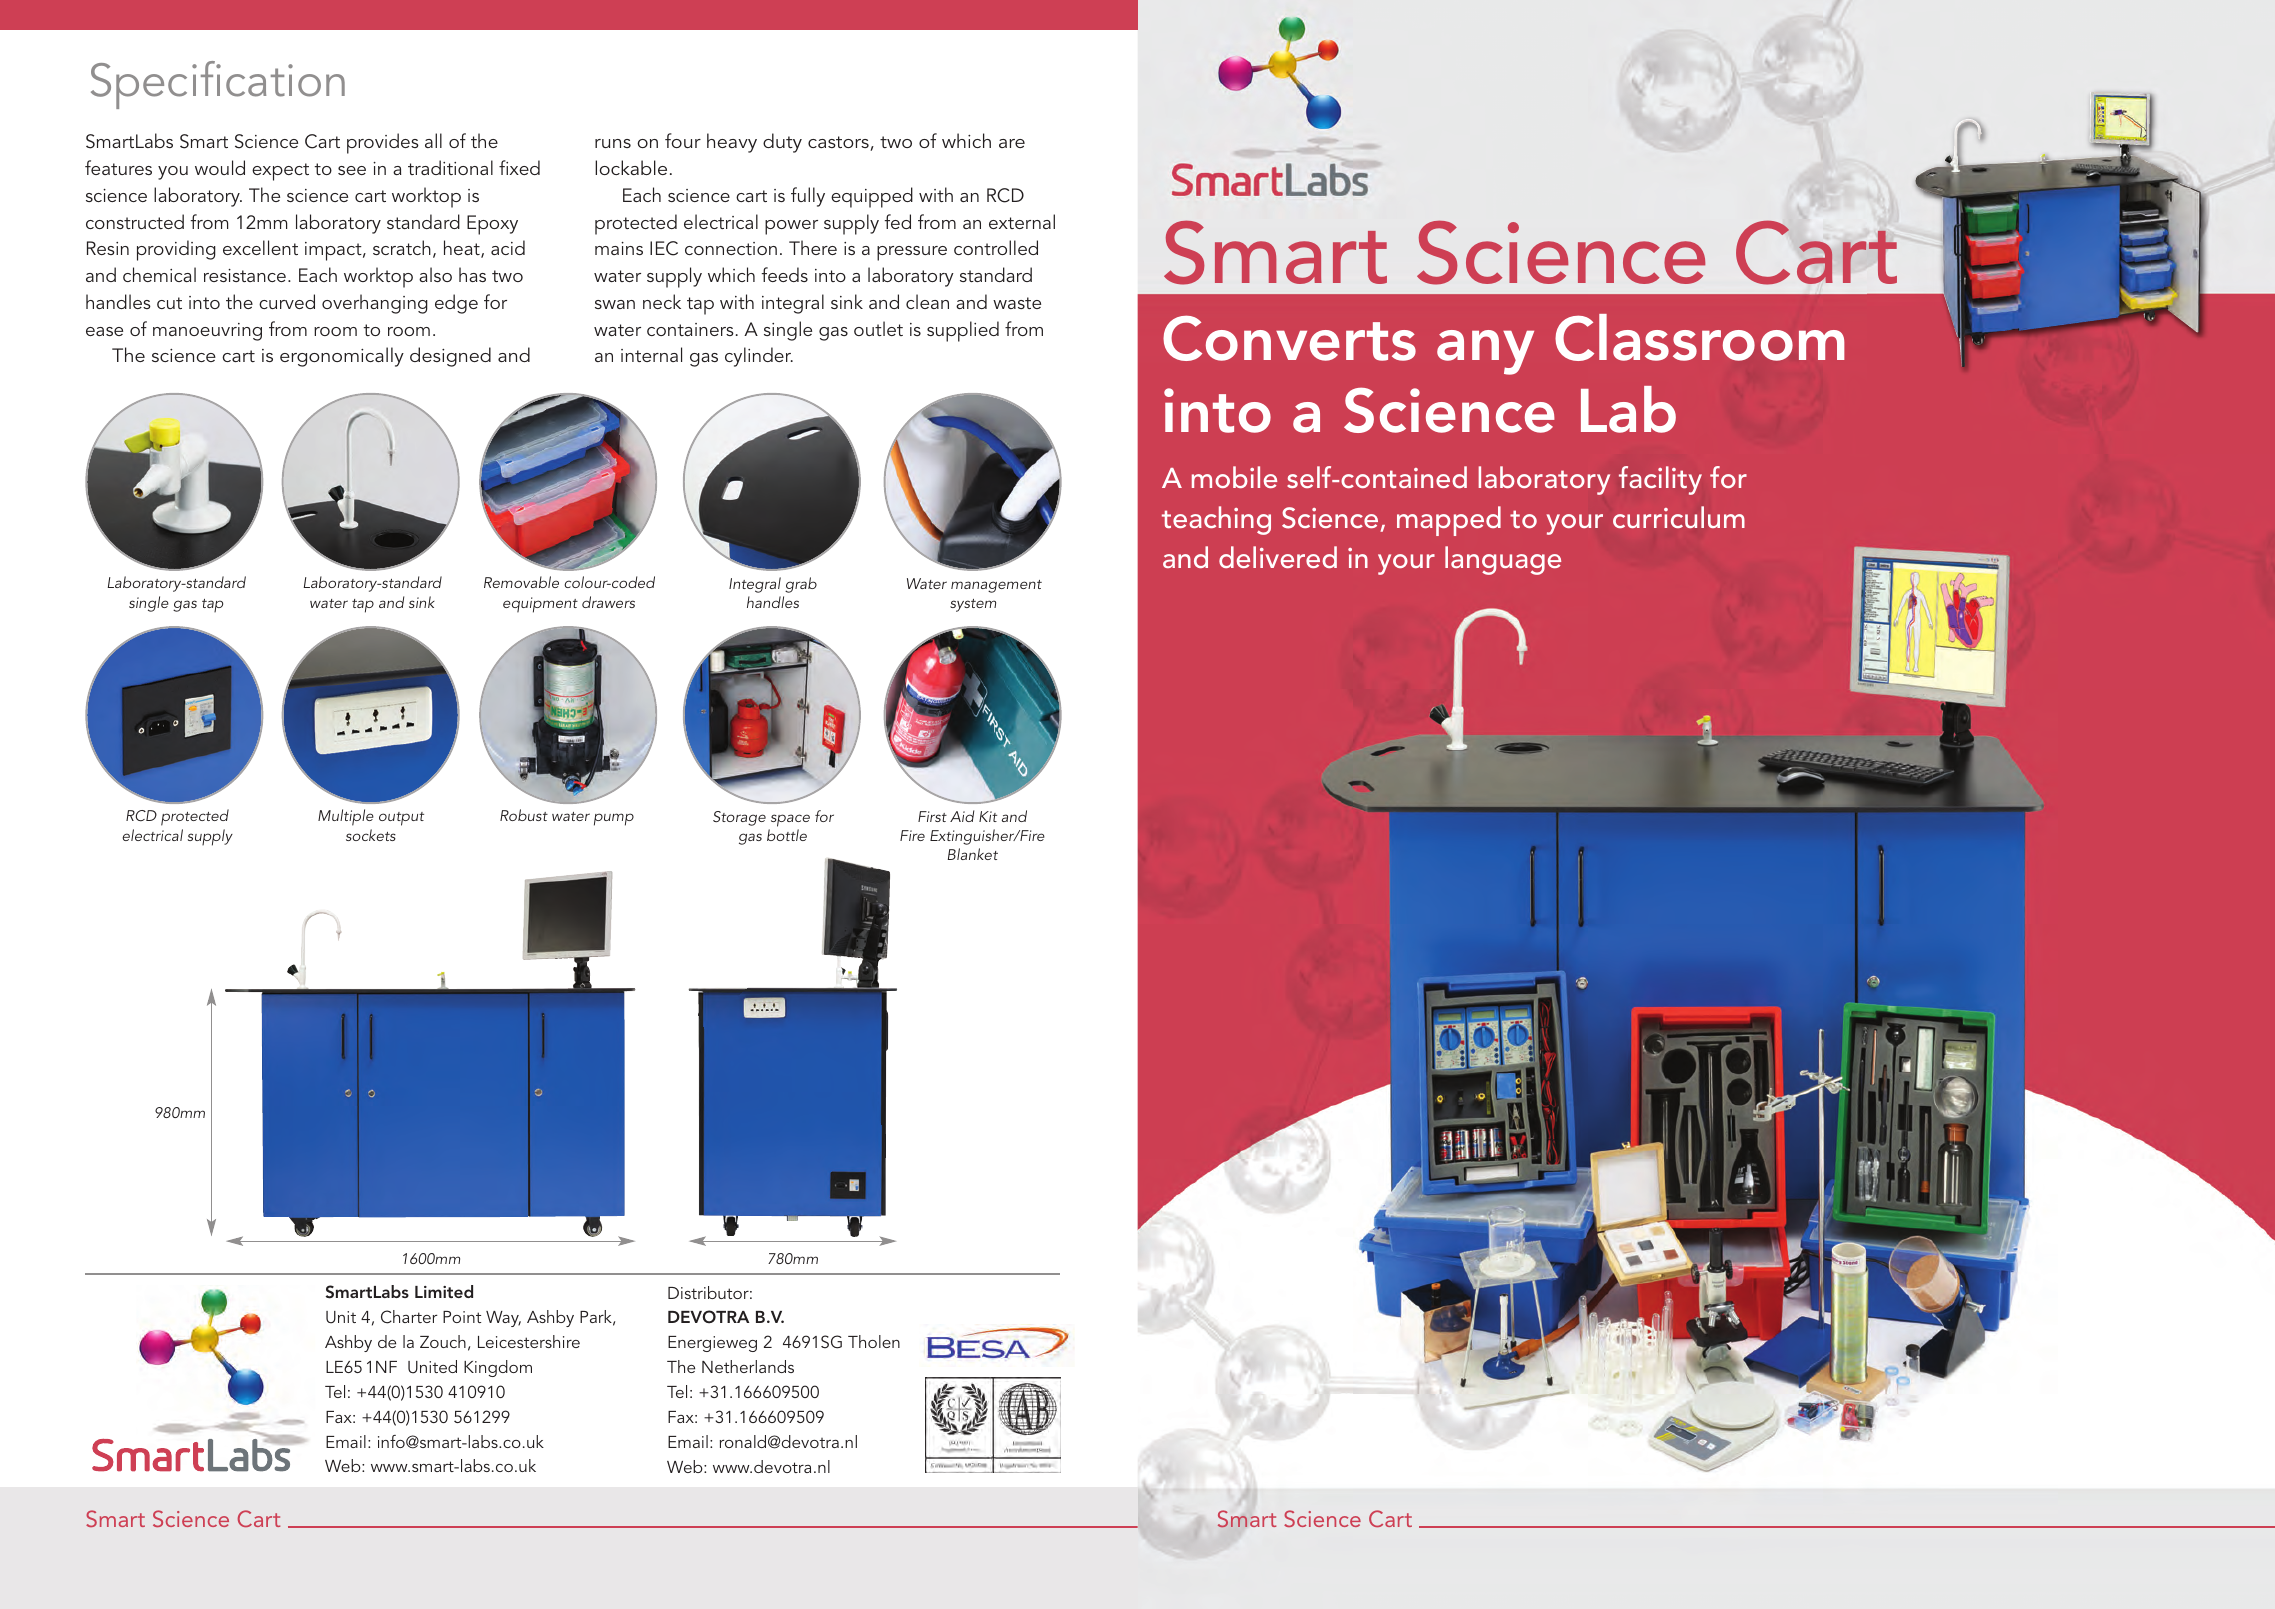 The width and height of the image is (2275, 1609). Describe the element at coordinates (1503, 560) in the image. I see `language` at that location.
